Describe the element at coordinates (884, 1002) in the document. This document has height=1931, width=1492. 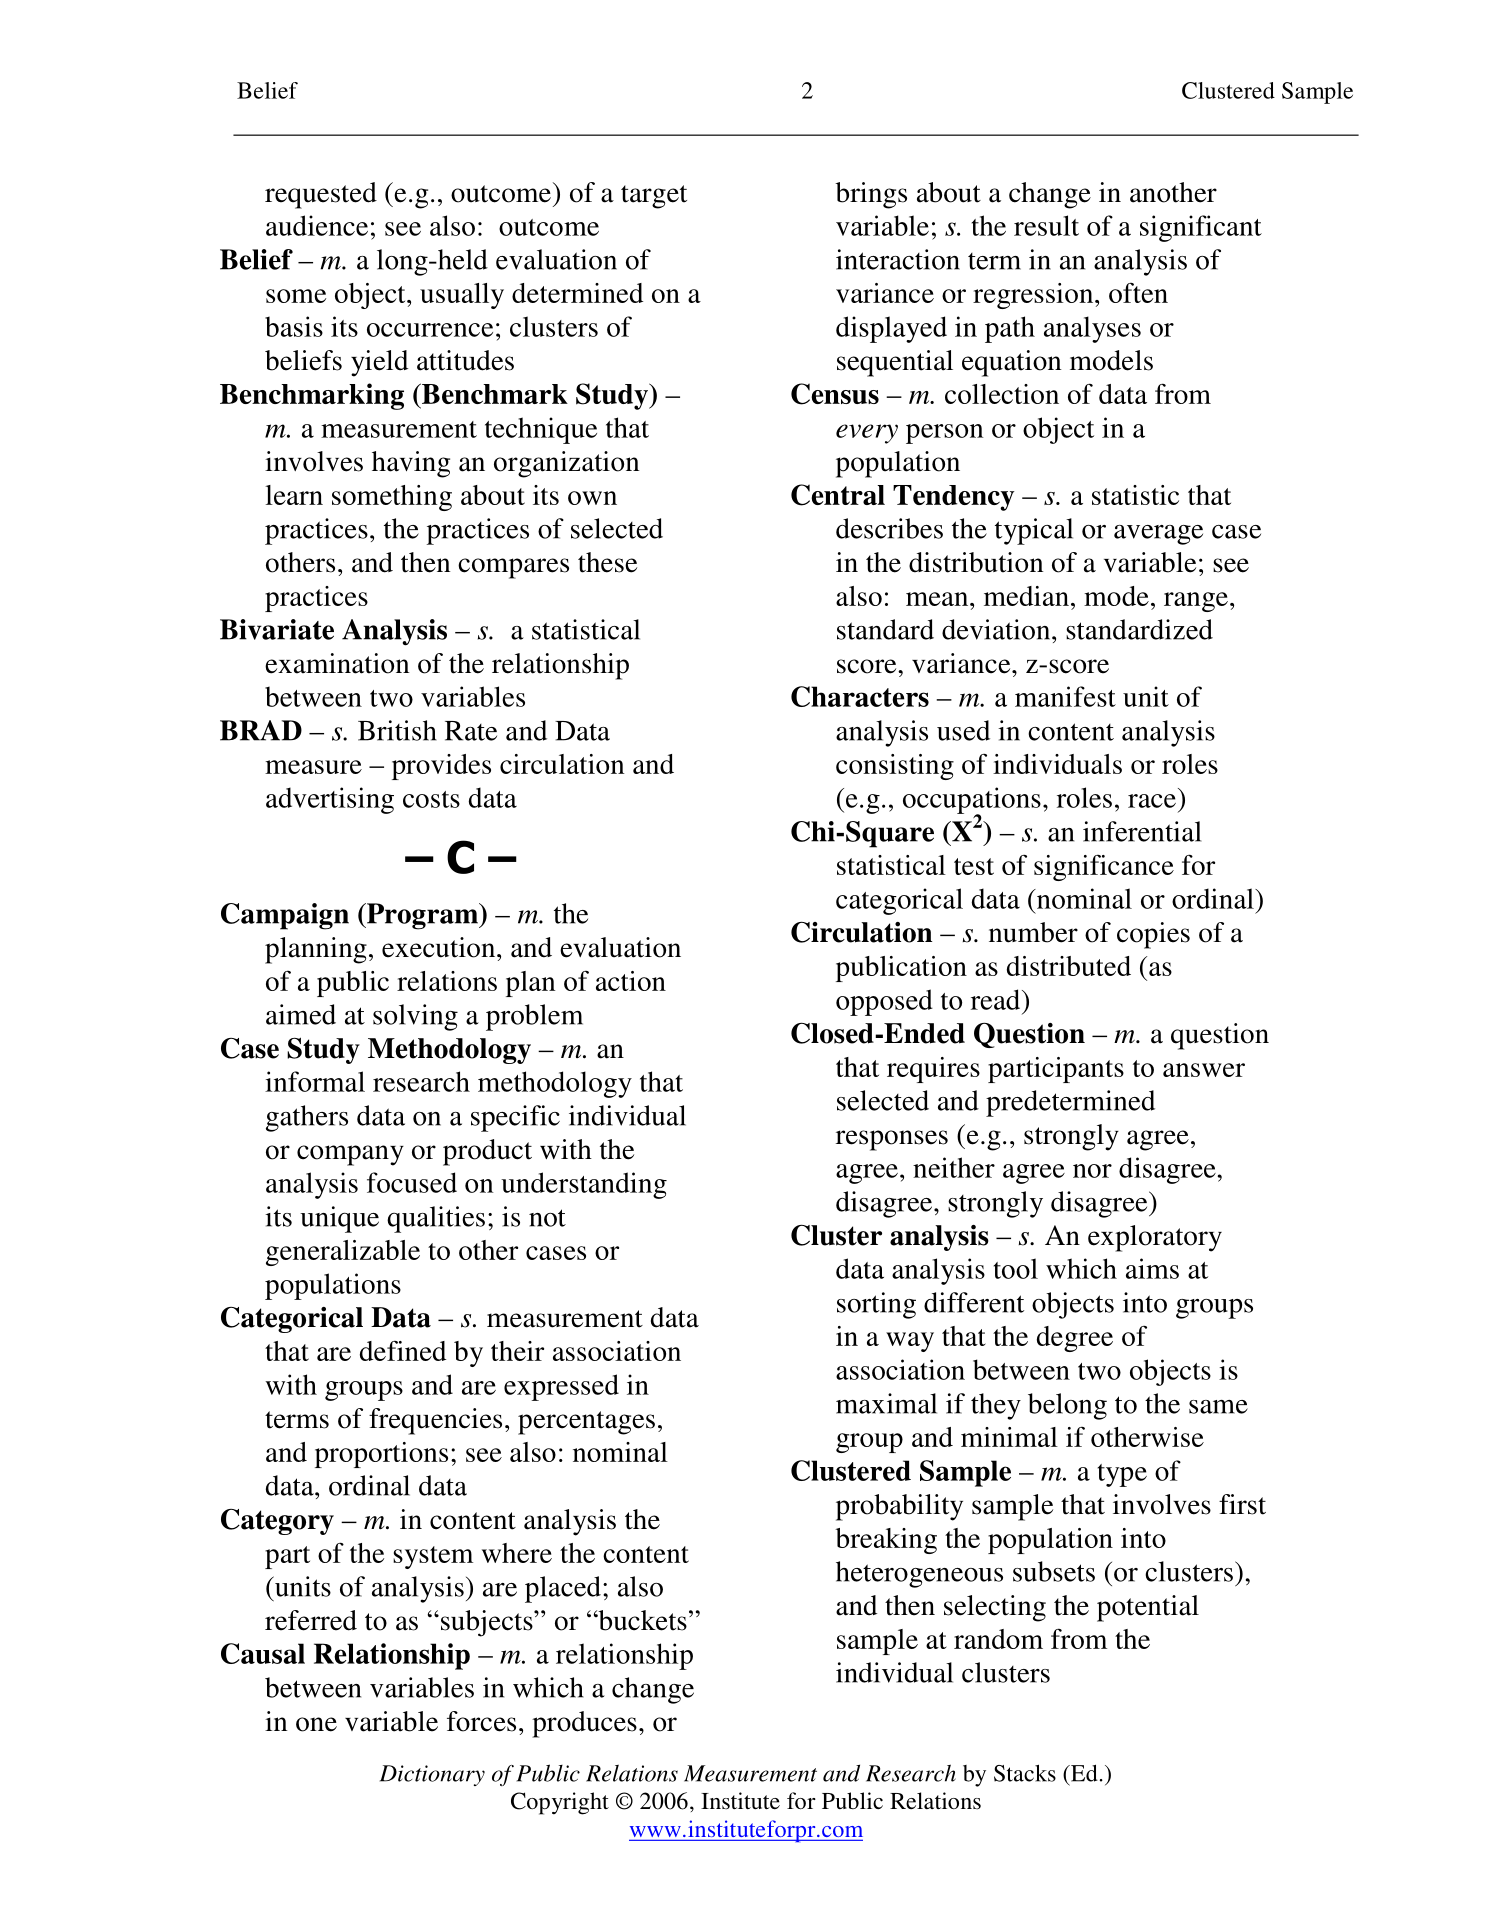
I see `opposed` at that location.
